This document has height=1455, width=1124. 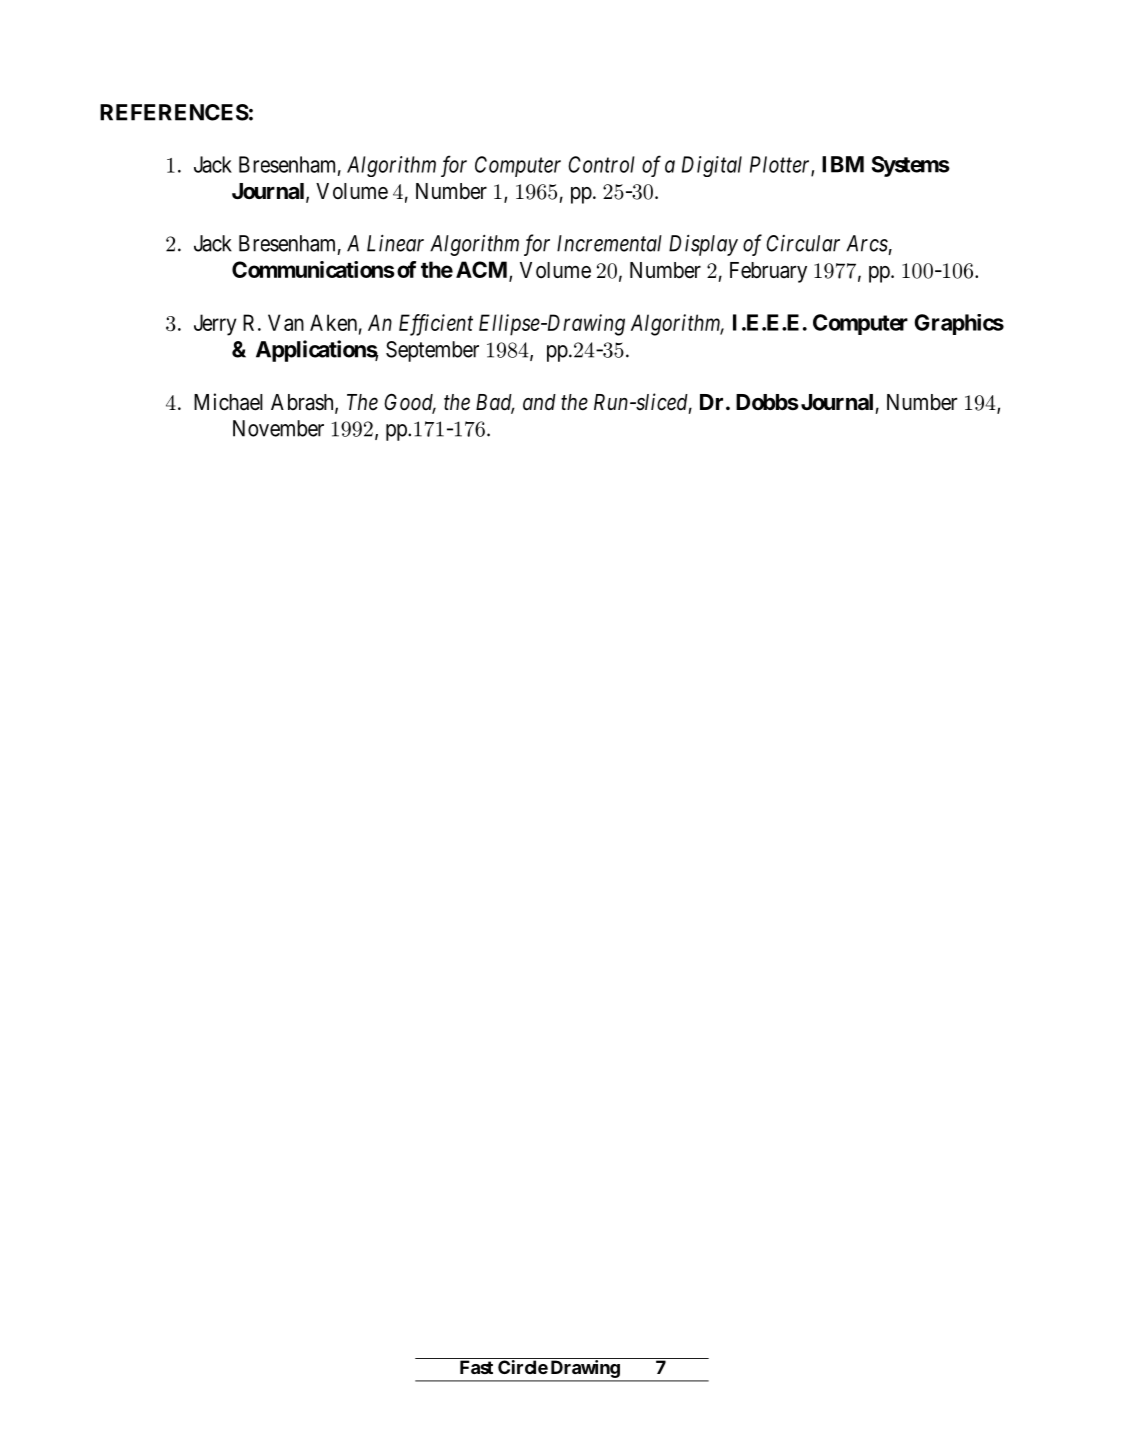 I want to click on Control, so click(x=601, y=164).
